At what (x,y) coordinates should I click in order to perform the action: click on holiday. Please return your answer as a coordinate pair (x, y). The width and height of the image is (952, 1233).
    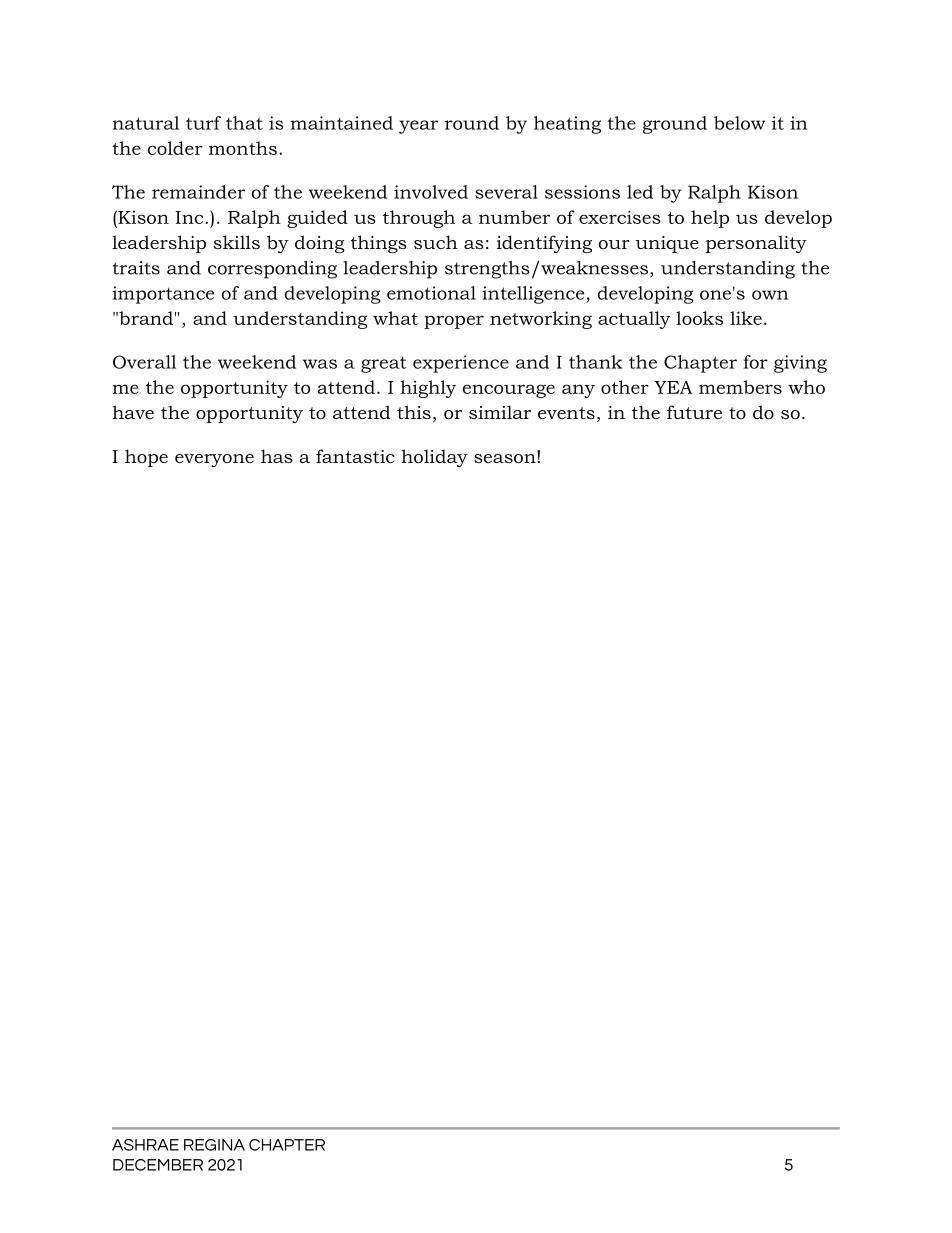
    Looking at the image, I should click on (434, 458).
